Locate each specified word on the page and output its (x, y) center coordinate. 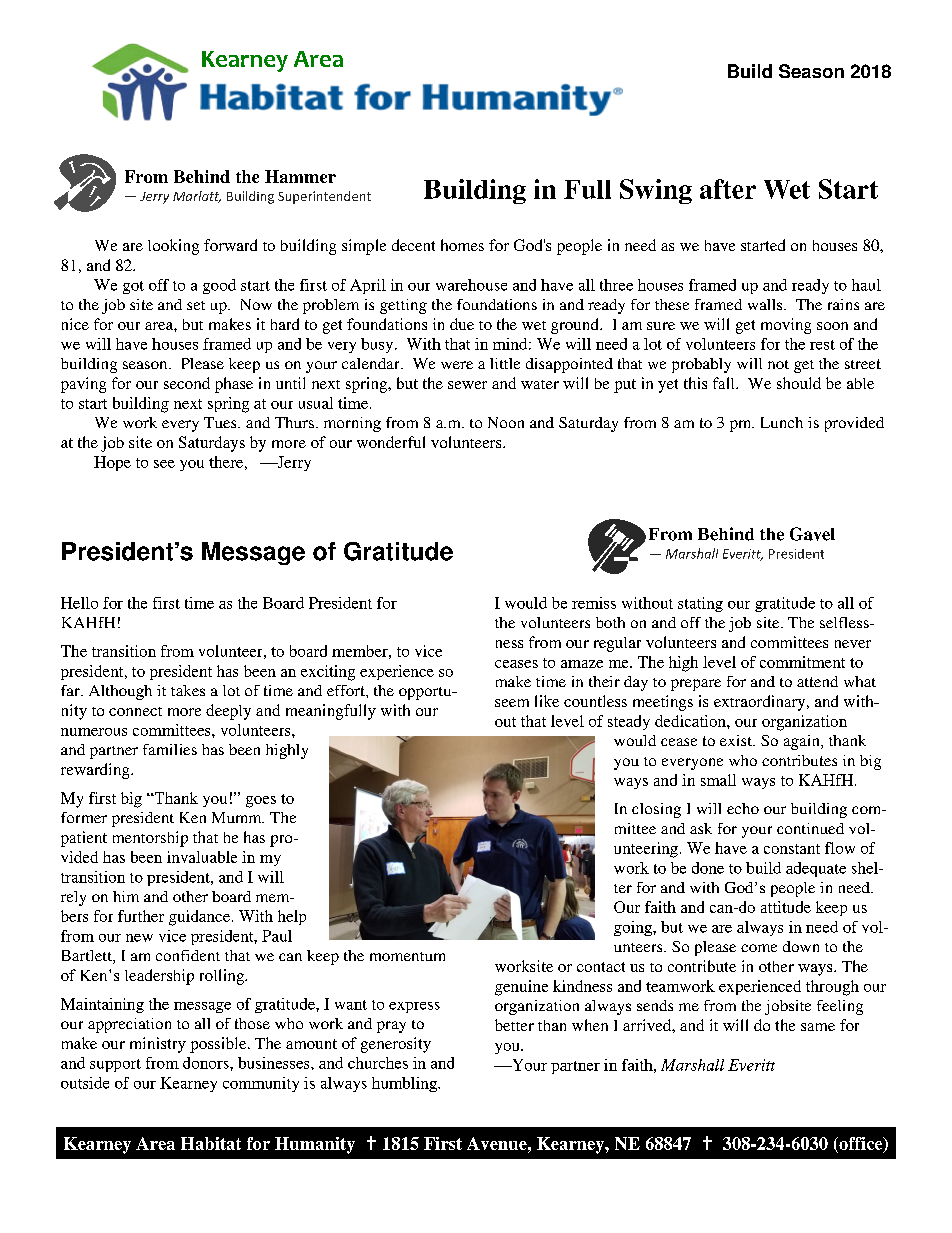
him (126, 896)
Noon (506, 422)
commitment (802, 662)
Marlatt (197, 197)
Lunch (782, 422)
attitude (786, 907)
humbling (405, 1084)
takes (188, 690)
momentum (407, 956)
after (728, 189)
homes (462, 245)
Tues (221, 422)
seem (512, 703)
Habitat (211, 1143)
